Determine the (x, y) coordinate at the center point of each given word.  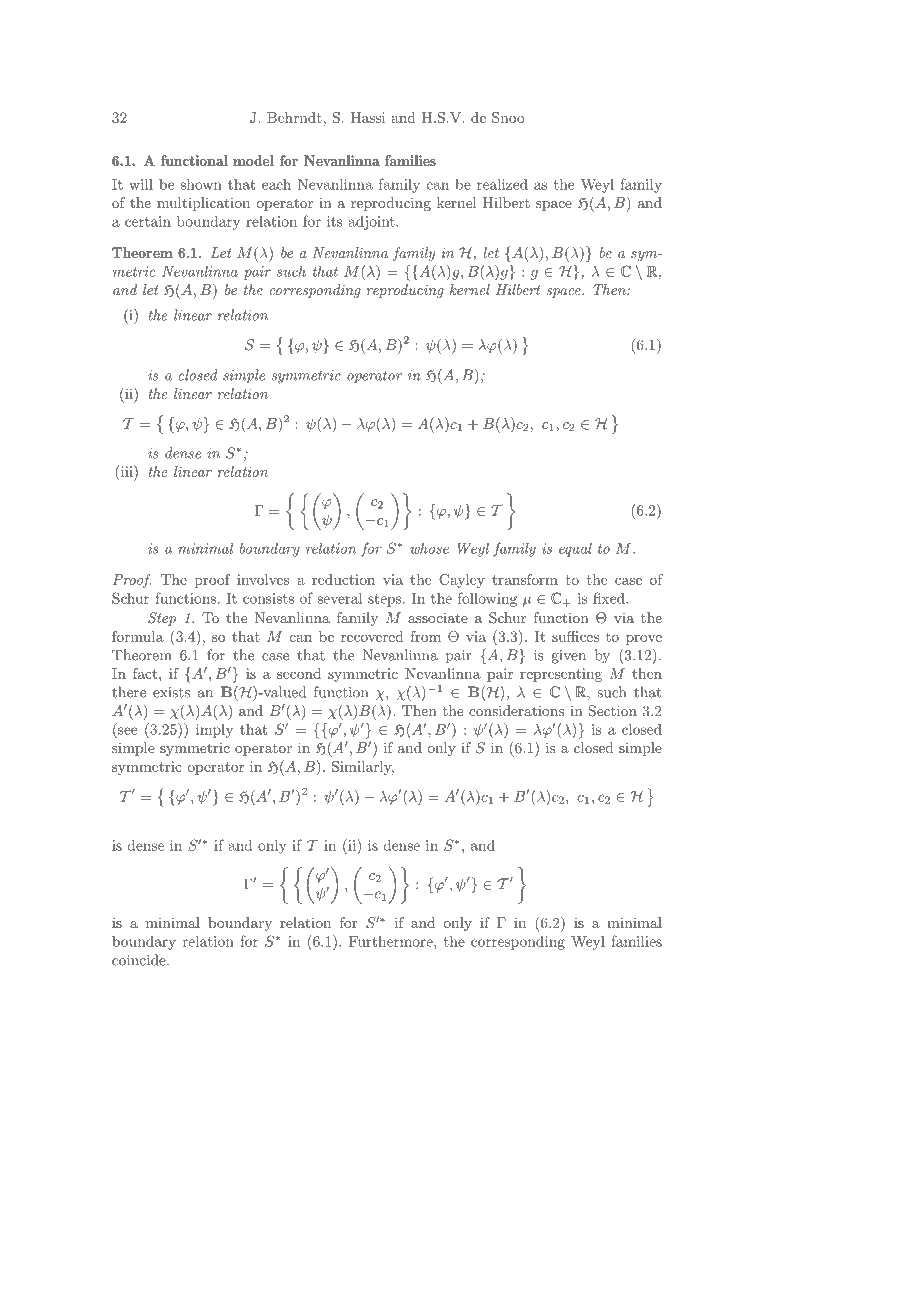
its (335, 221)
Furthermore (392, 941)
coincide (140, 960)
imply (214, 731)
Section (613, 711)
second (299, 673)
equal (575, 550)
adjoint (373, 223)
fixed (610, 598)
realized (502, 184)
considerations (516, 710)
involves (263, 579)
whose (429, 548)
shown (201, 184)
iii (126, 471)
